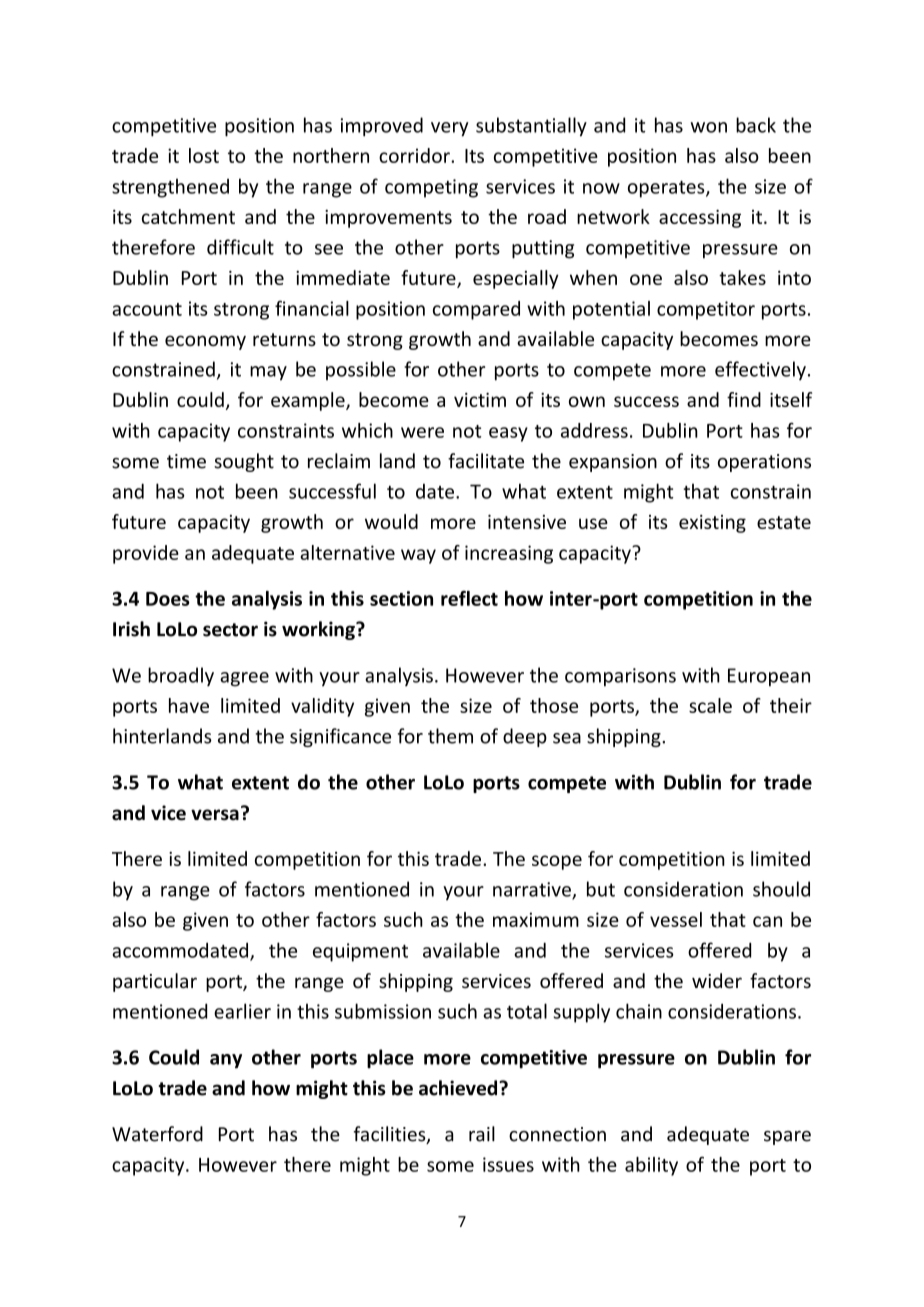 This page has height=1307, width=924. I want to click on European, so click(769, 677).
